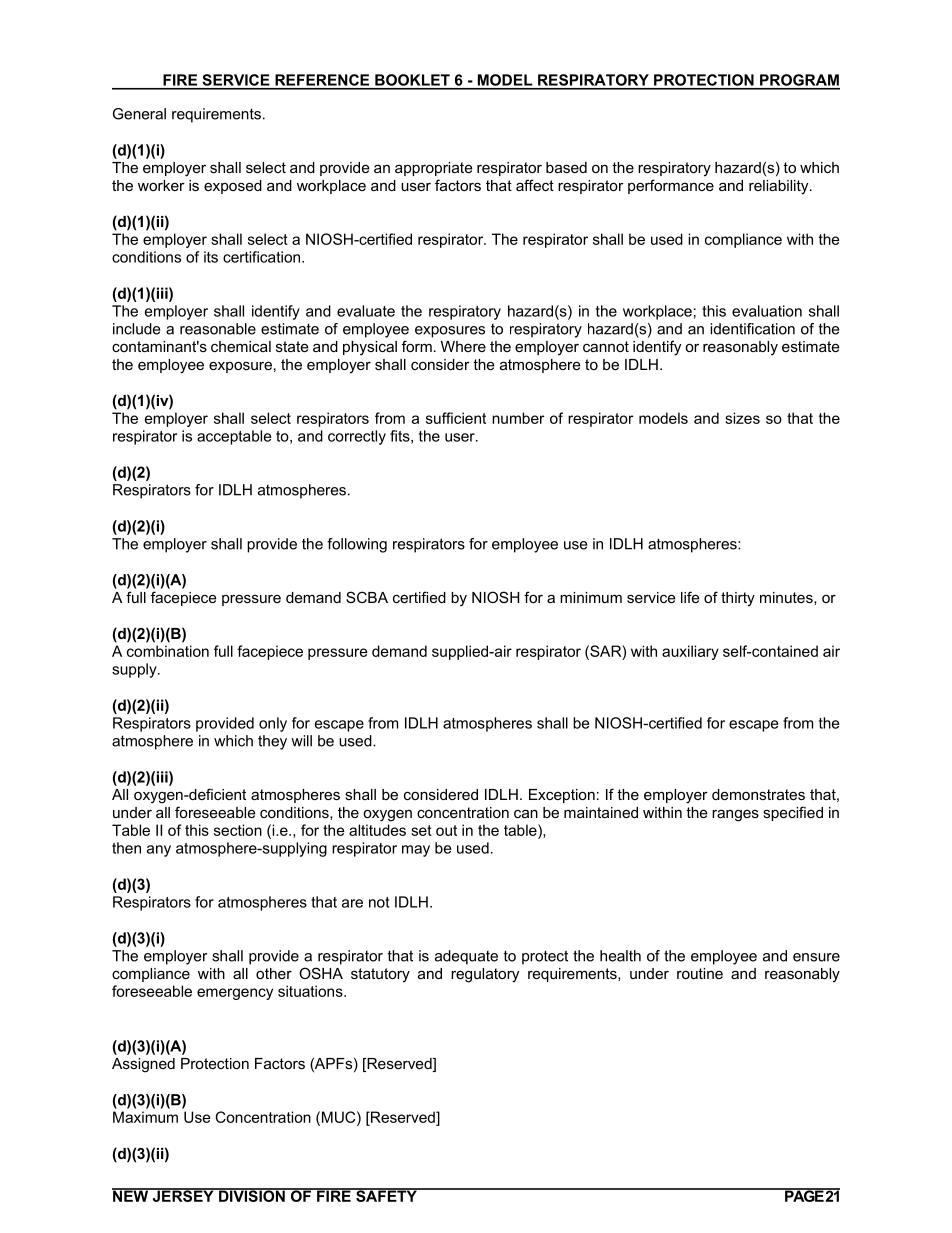 The height and width of the image is (1233, 952). Describe the element at coordinates (233, 187) in the image. I see `exposed` at that location.
